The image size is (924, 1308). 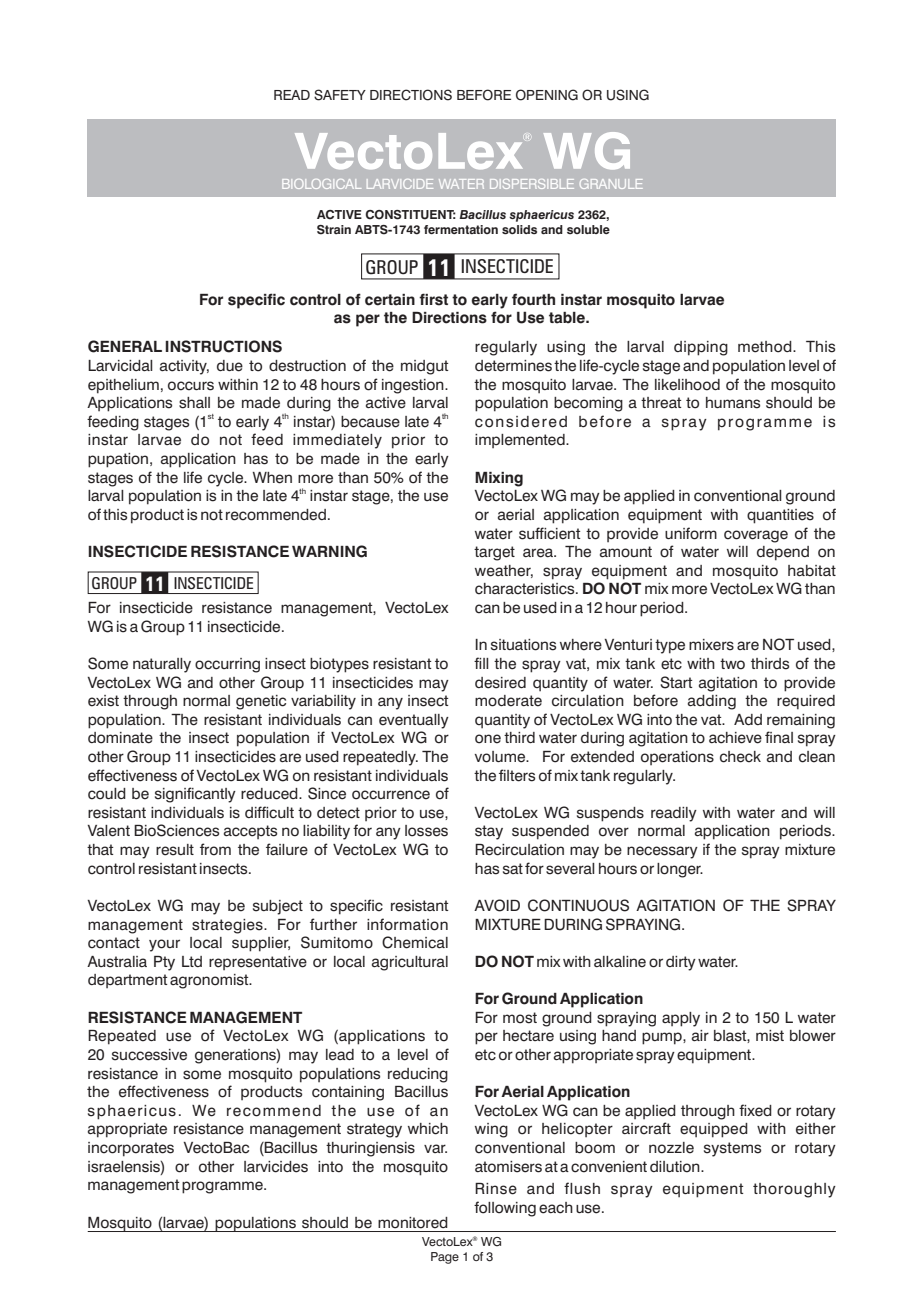 I want to click on OPENING, so click(x=547, y=95).
